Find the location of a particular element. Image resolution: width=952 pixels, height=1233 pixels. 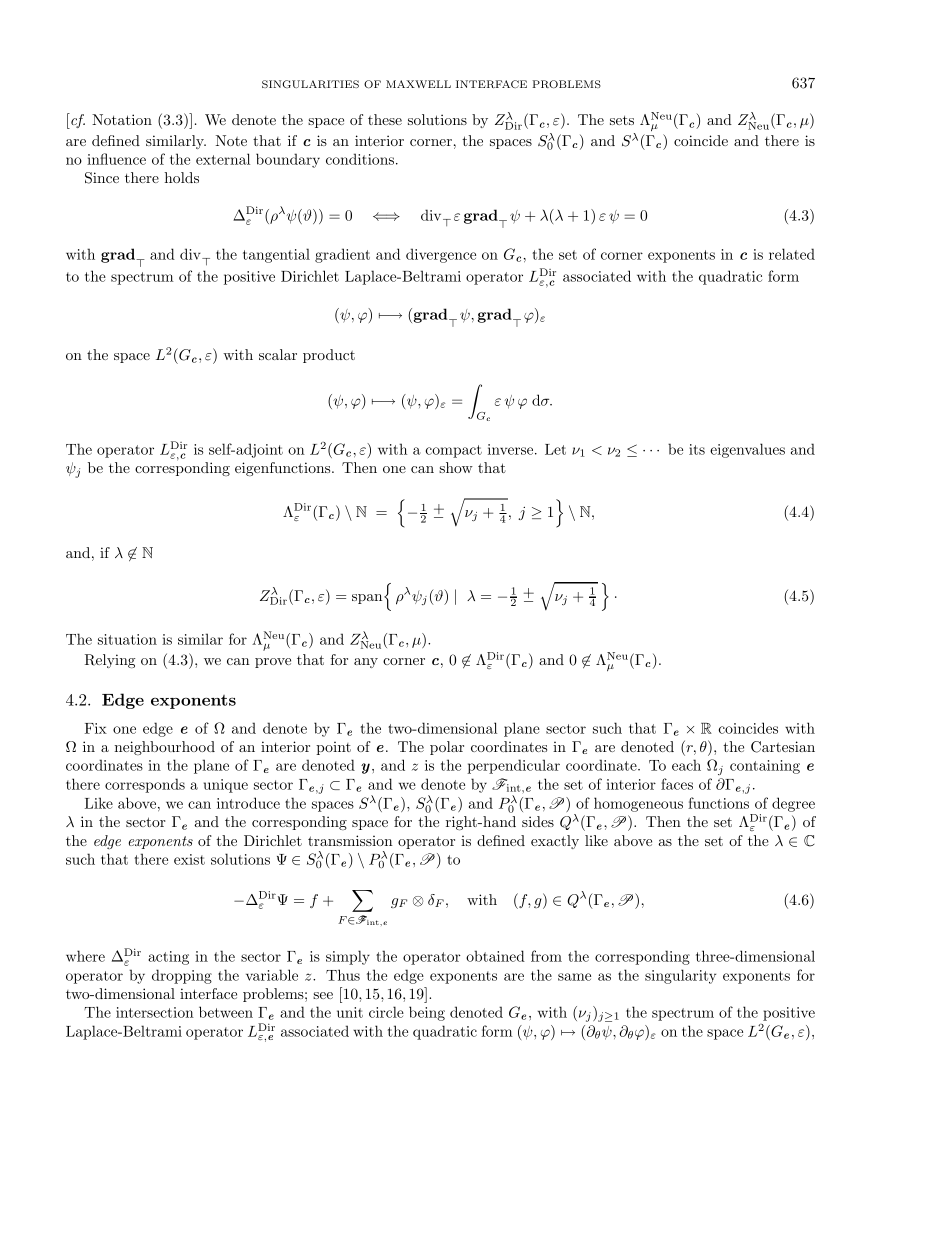

Notation is located at coordinates (122, 119).
